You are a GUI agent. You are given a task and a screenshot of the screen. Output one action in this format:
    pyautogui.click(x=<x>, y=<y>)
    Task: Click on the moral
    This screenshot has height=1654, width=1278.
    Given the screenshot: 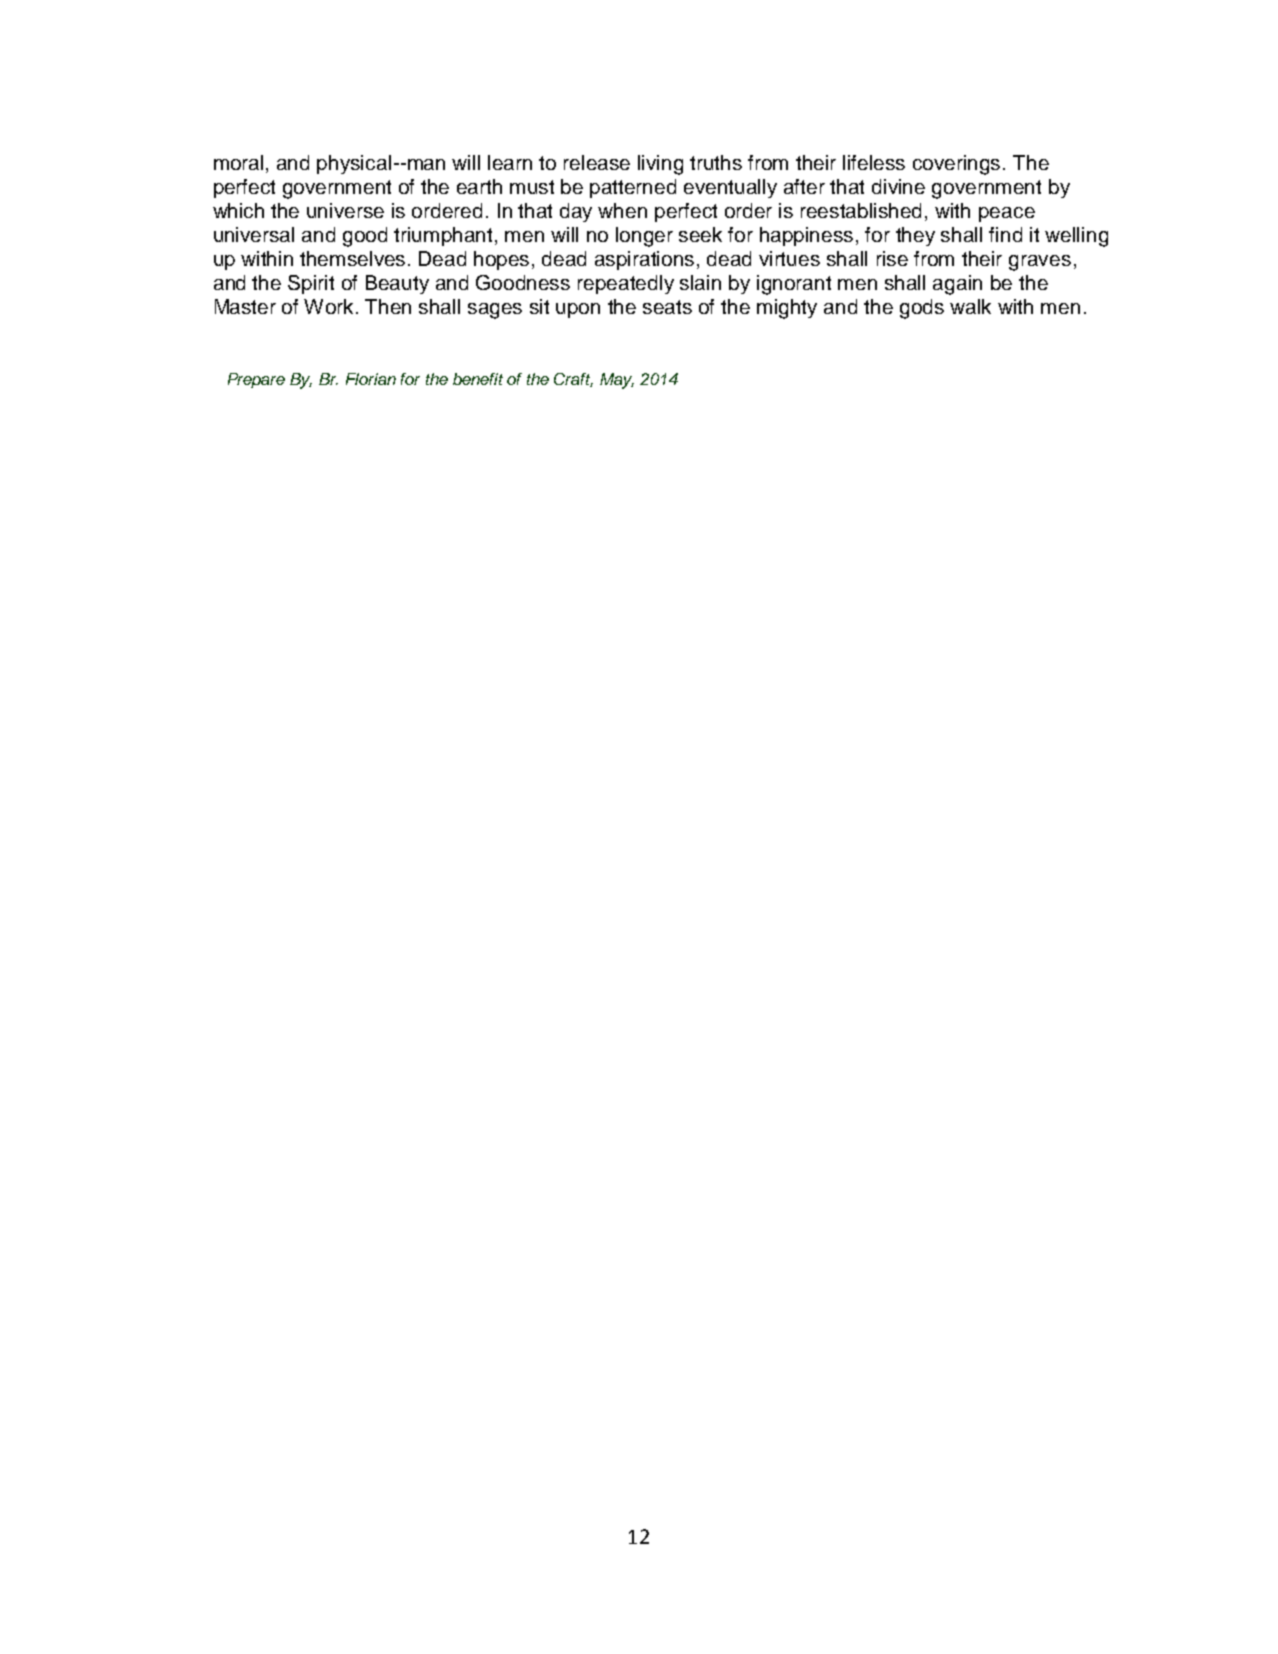 What is the action you would take?
    pyautogui.click(x=240, y=162)
